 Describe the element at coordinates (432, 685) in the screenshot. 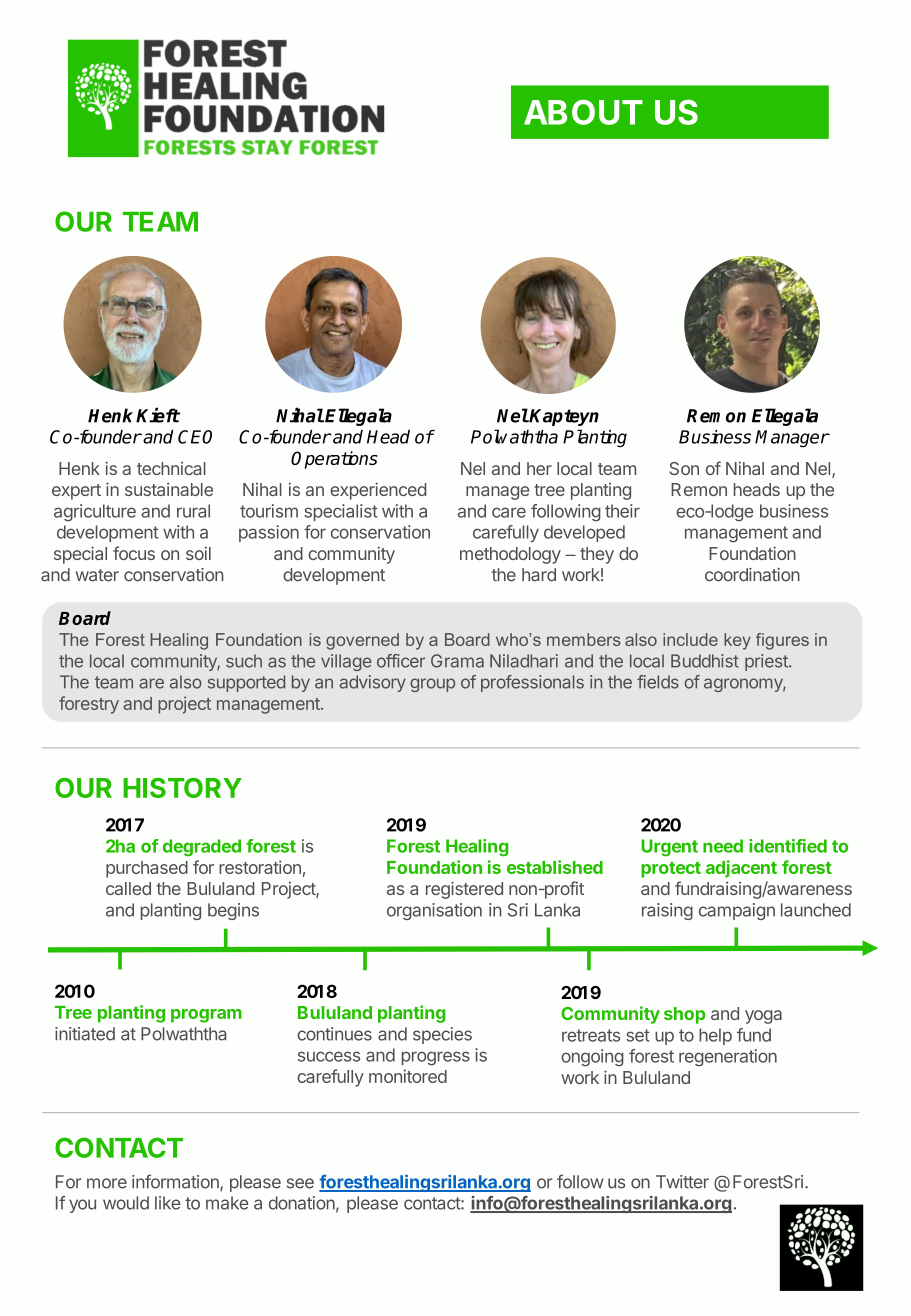

I see `group` at that location.
